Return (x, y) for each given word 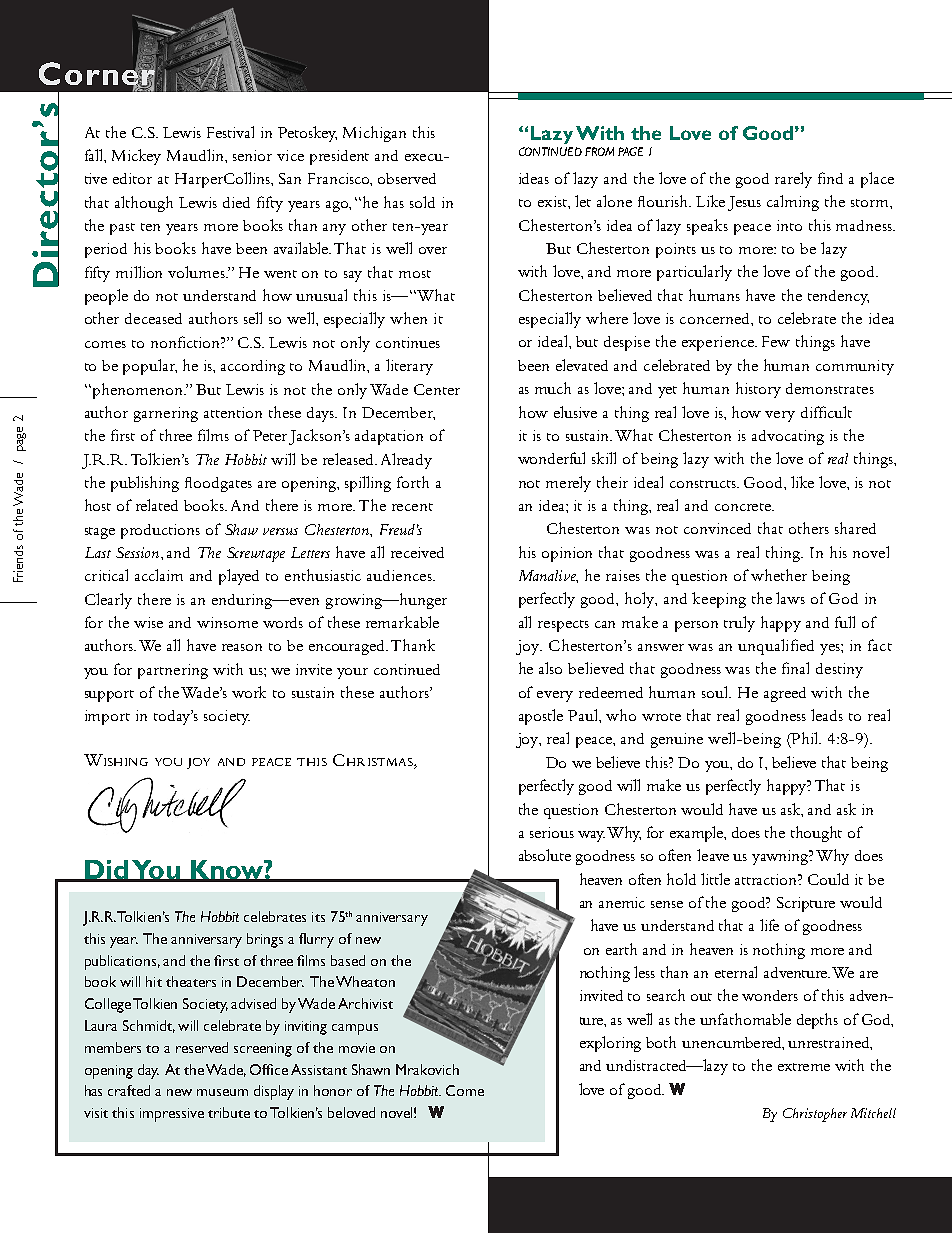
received (417, 552)
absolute (545, 855)
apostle (541, 717)
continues (408, 342)
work (249, 692)
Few (776, 341)
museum (222, 1092)
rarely (793, 180)
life (769, 925)
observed (407, 178)
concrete (744, 507)
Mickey (136, 157)
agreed (785, 694)
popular (150, 367)
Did (106, 870)
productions (160, 531)
